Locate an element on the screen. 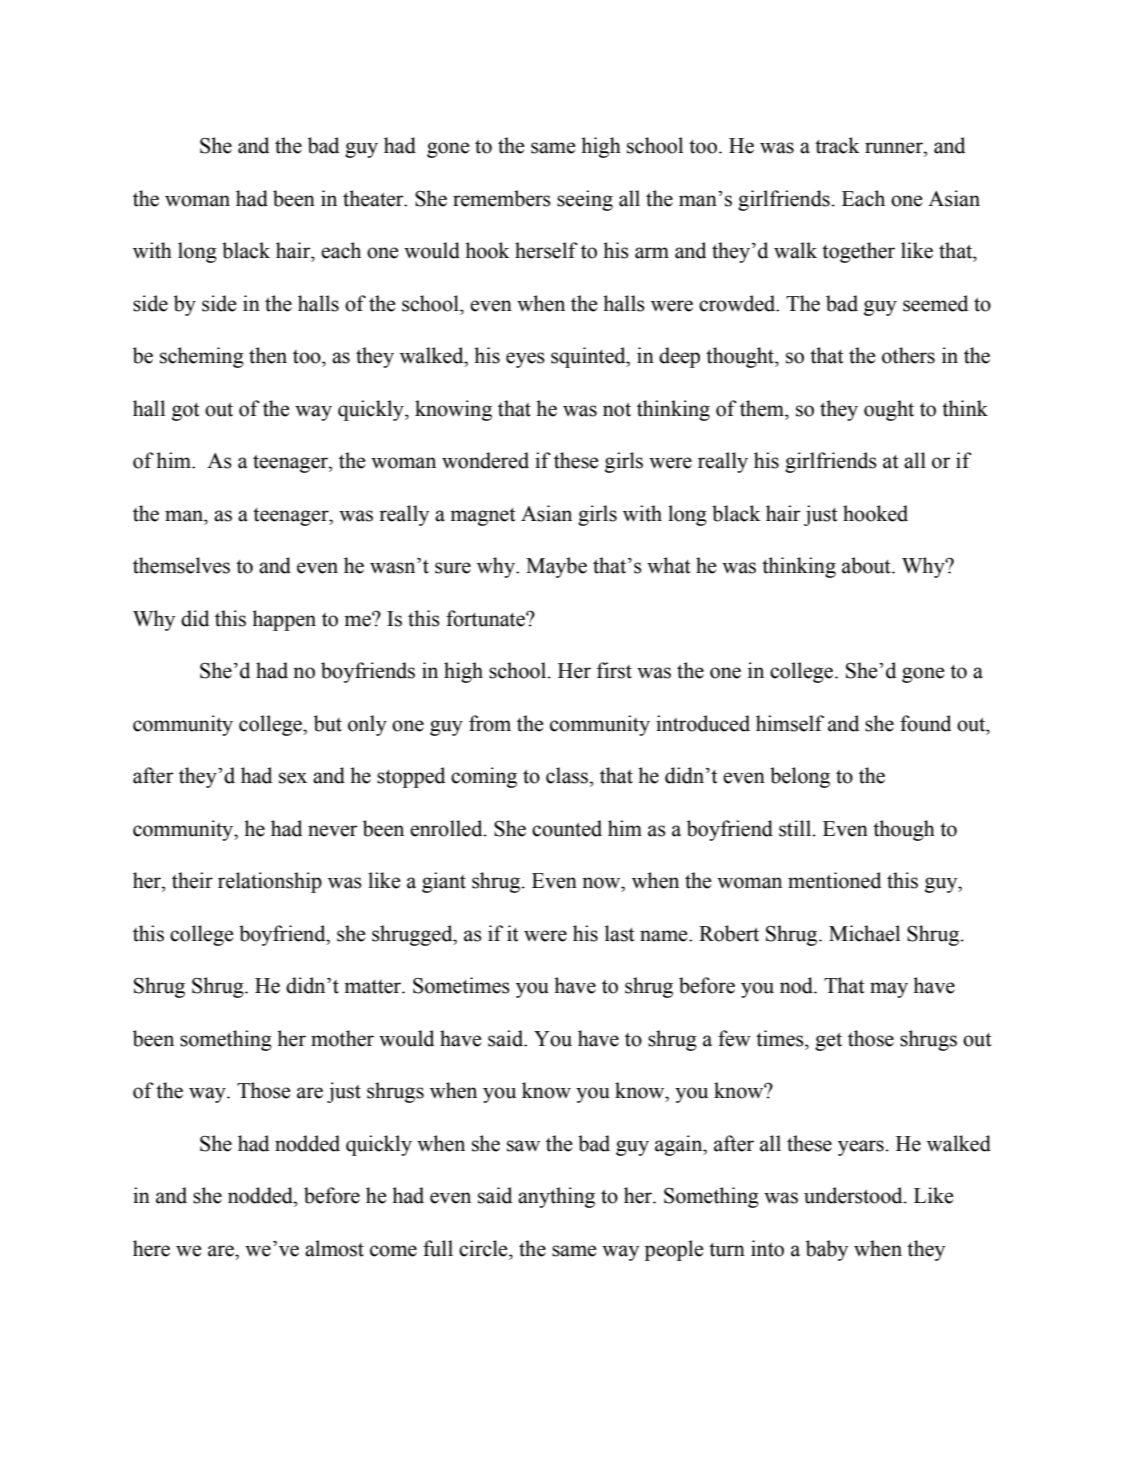 Image resolution: width=1128 pixels, height=1459 pixels. track is located at coordinates (837, 145).
